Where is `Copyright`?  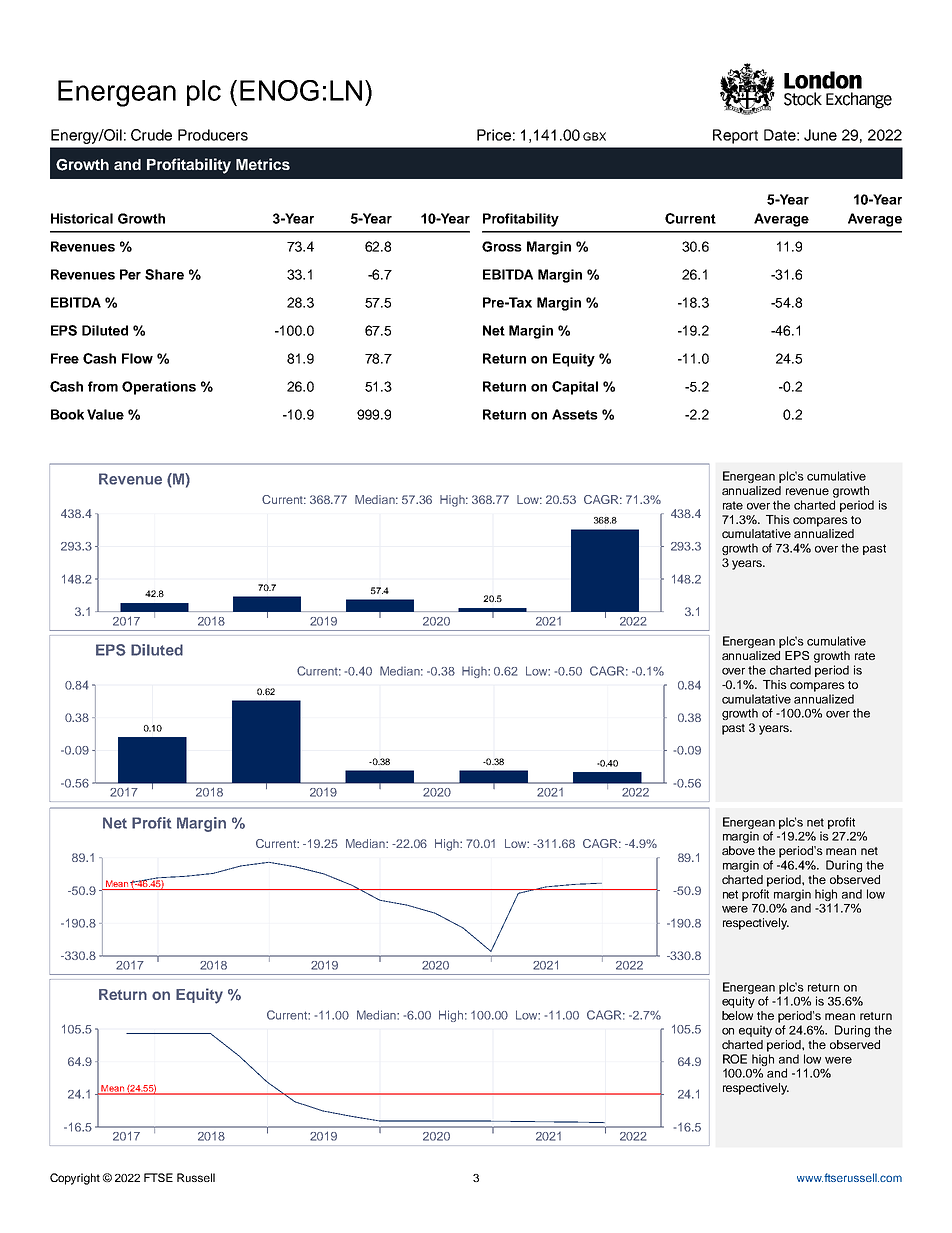
Copyright is located at coordinates (75, 1179).
